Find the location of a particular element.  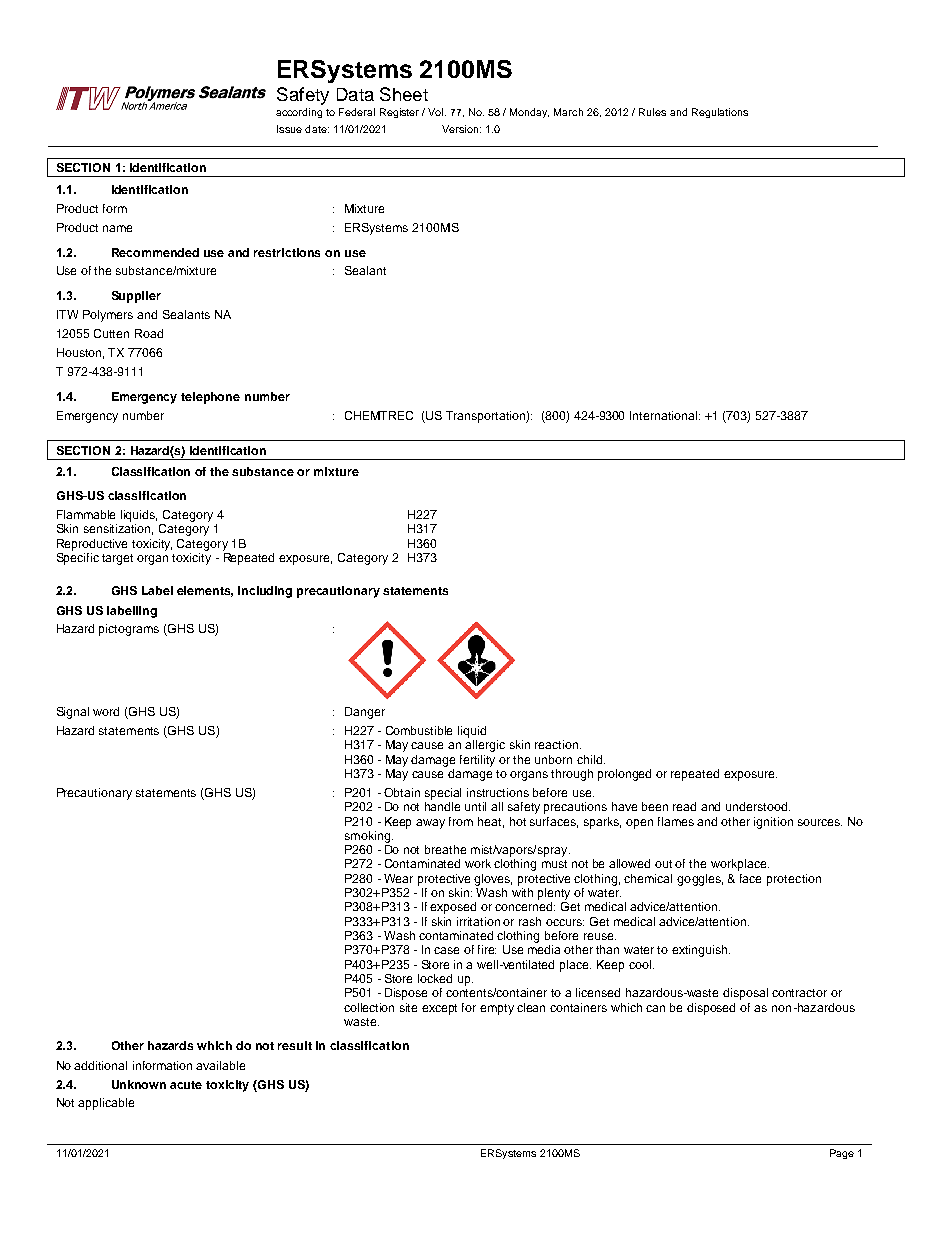

target is located at coordinates (117, 559).
